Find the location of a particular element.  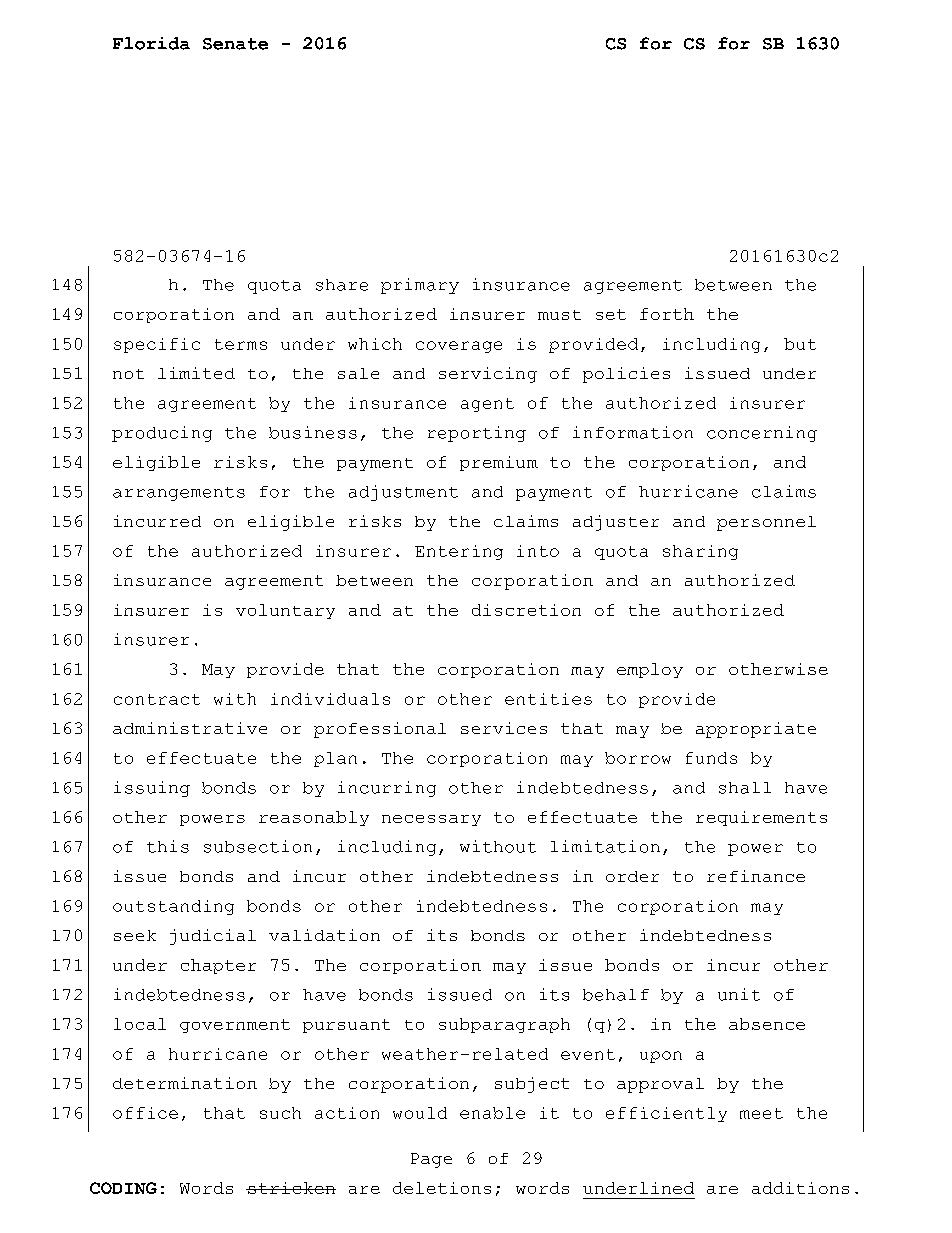

Senate is located at coordinates (235, 44).
